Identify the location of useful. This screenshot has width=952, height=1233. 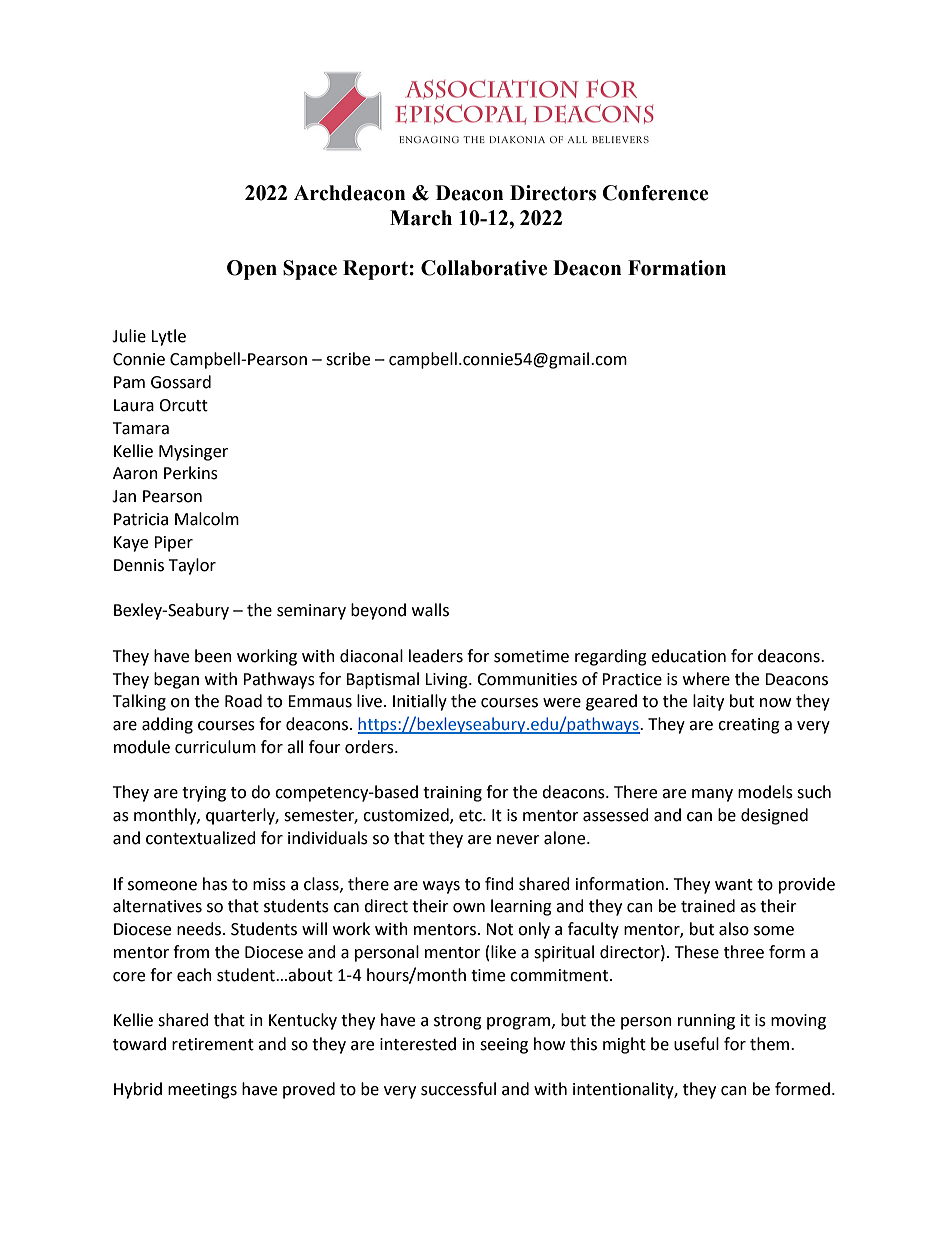
(696, 1044).
